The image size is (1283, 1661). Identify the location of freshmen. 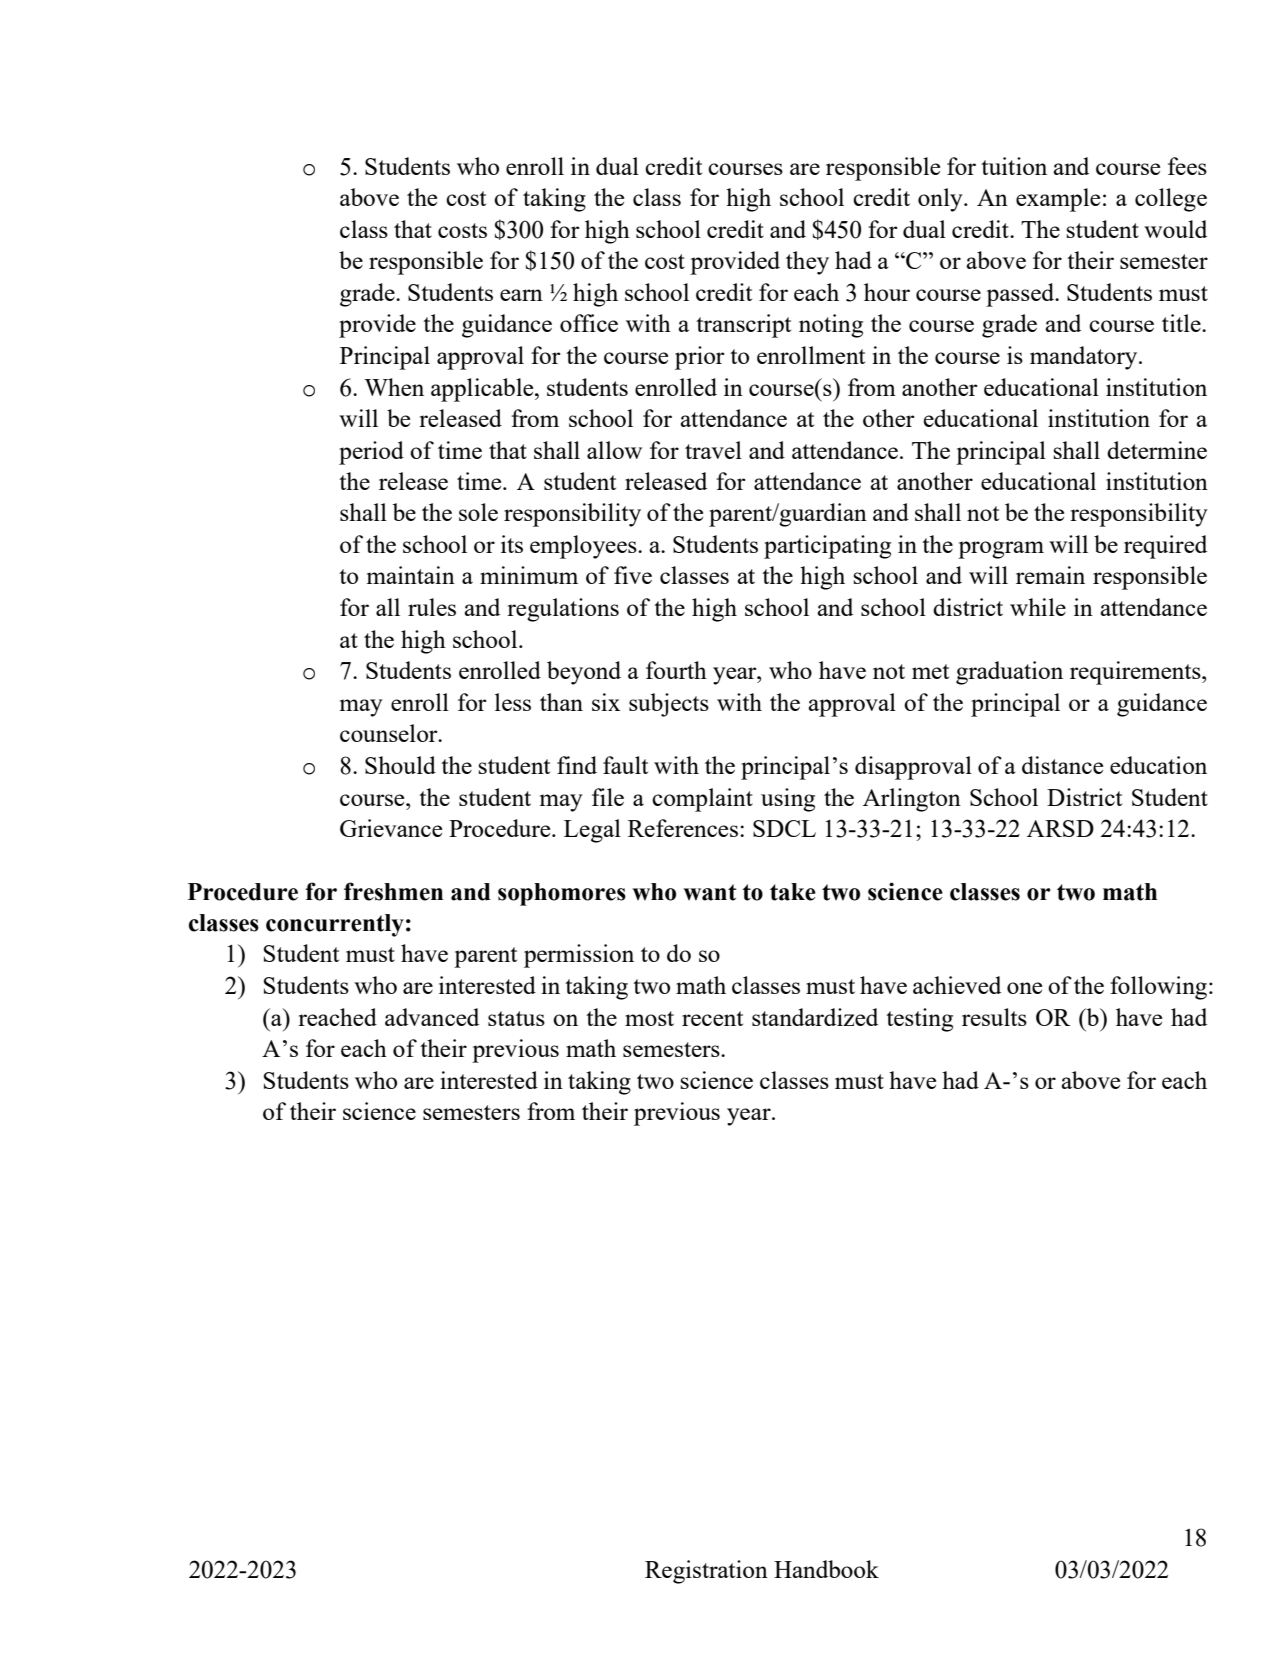
(393, 891).
